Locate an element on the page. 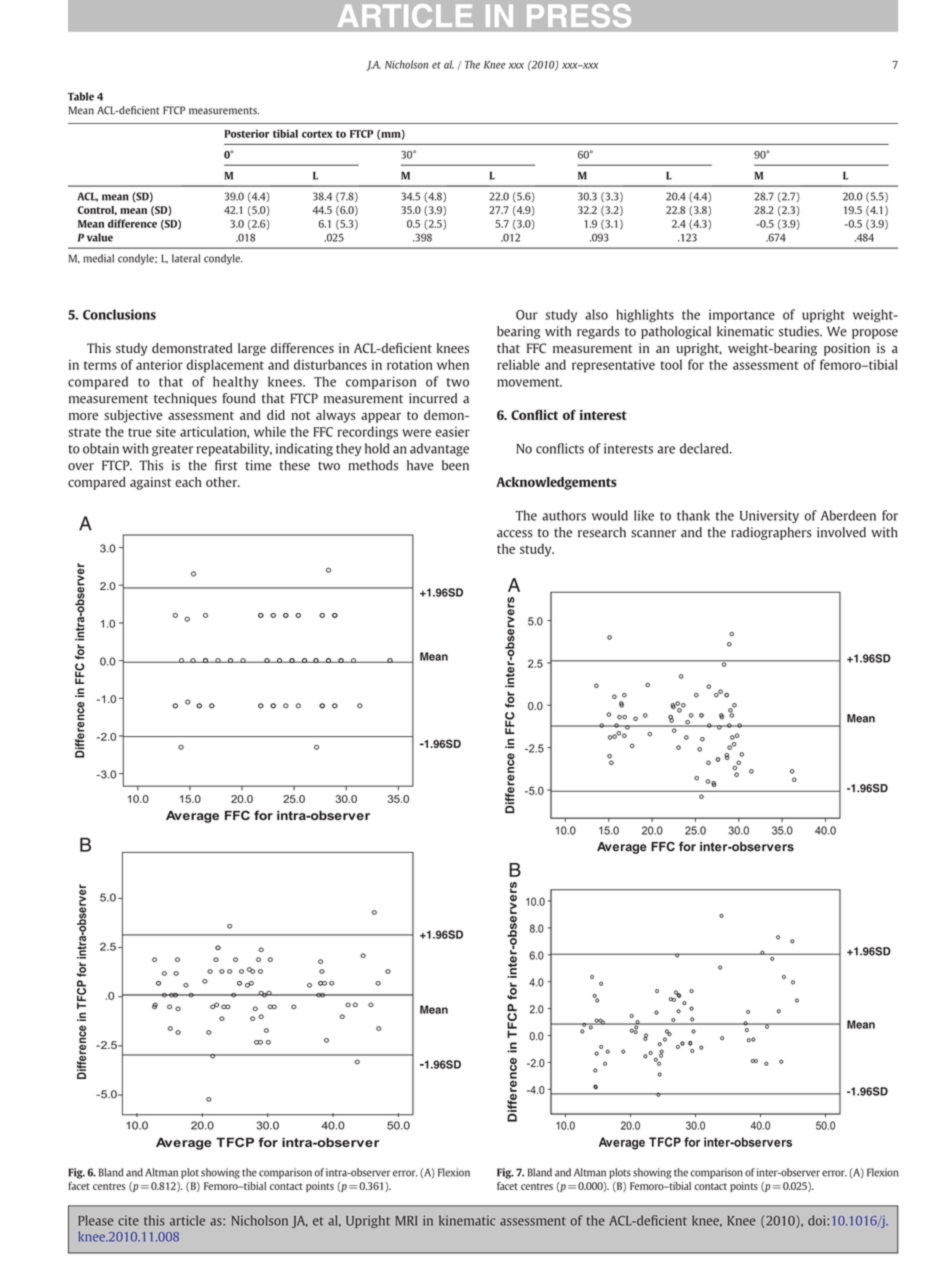  cortex is located at coordinates (317, 134).
